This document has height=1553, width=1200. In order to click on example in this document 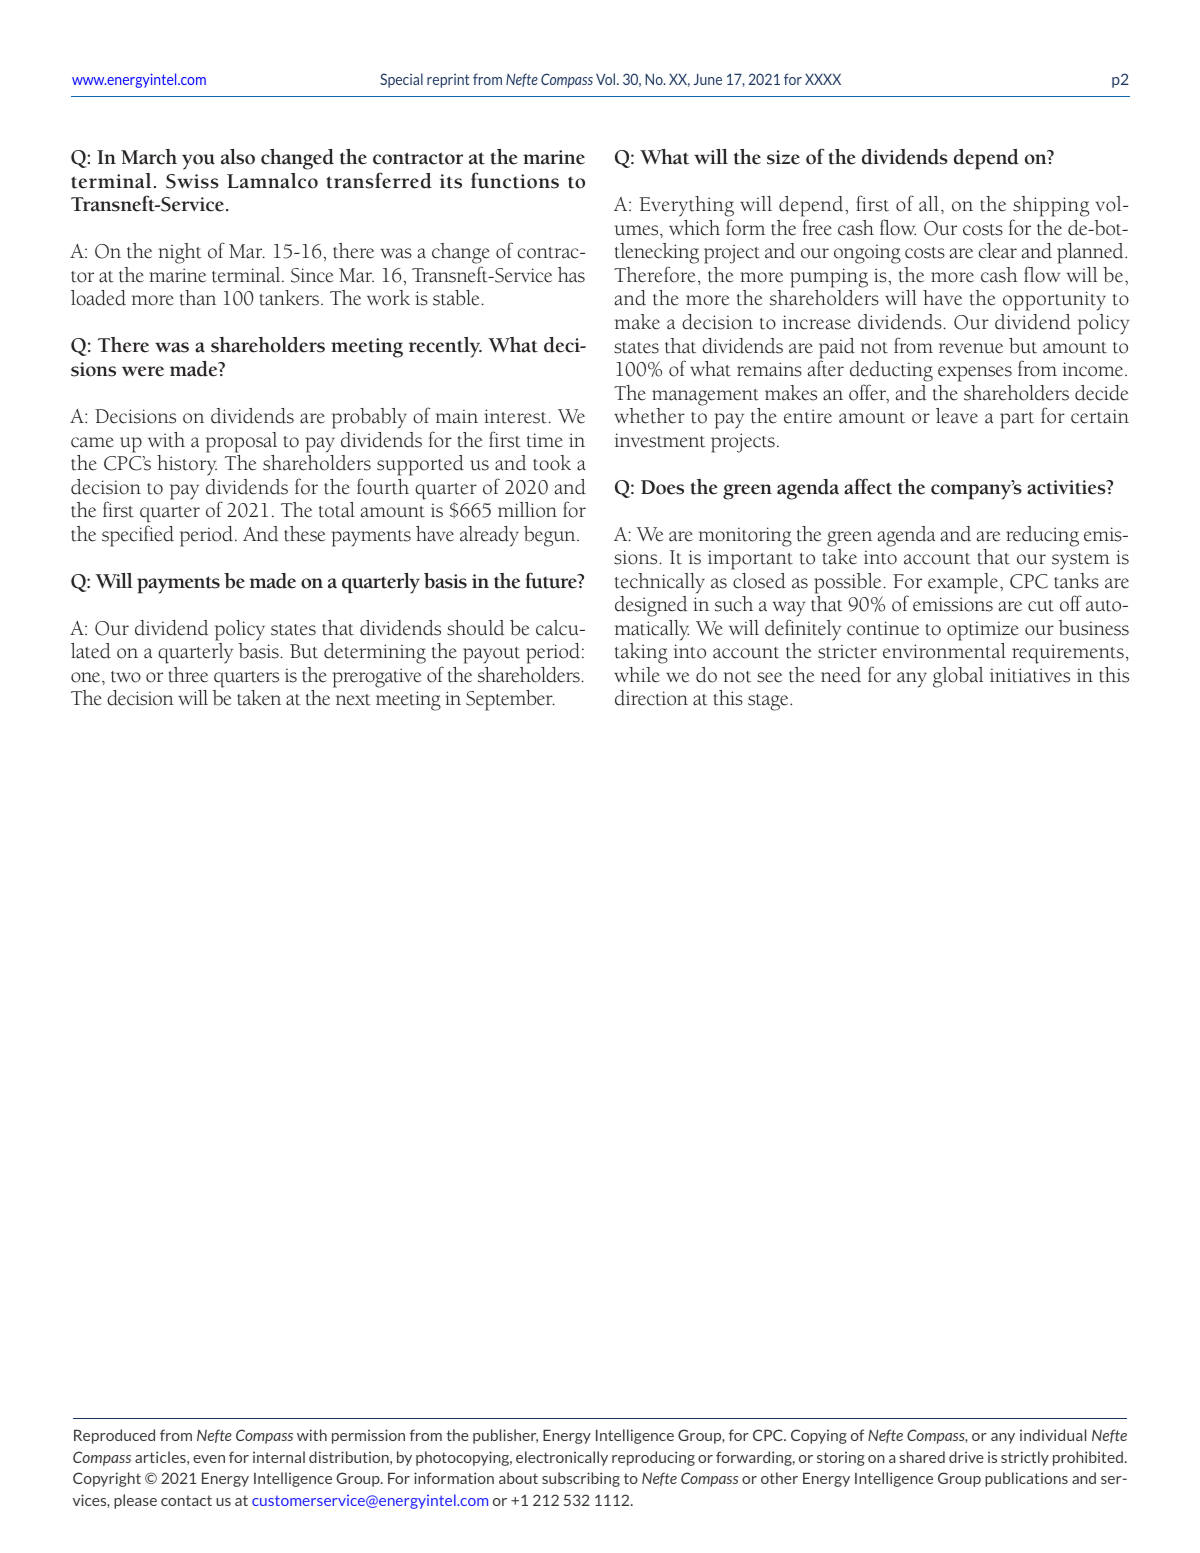, I will do `click(964, 583)`.
